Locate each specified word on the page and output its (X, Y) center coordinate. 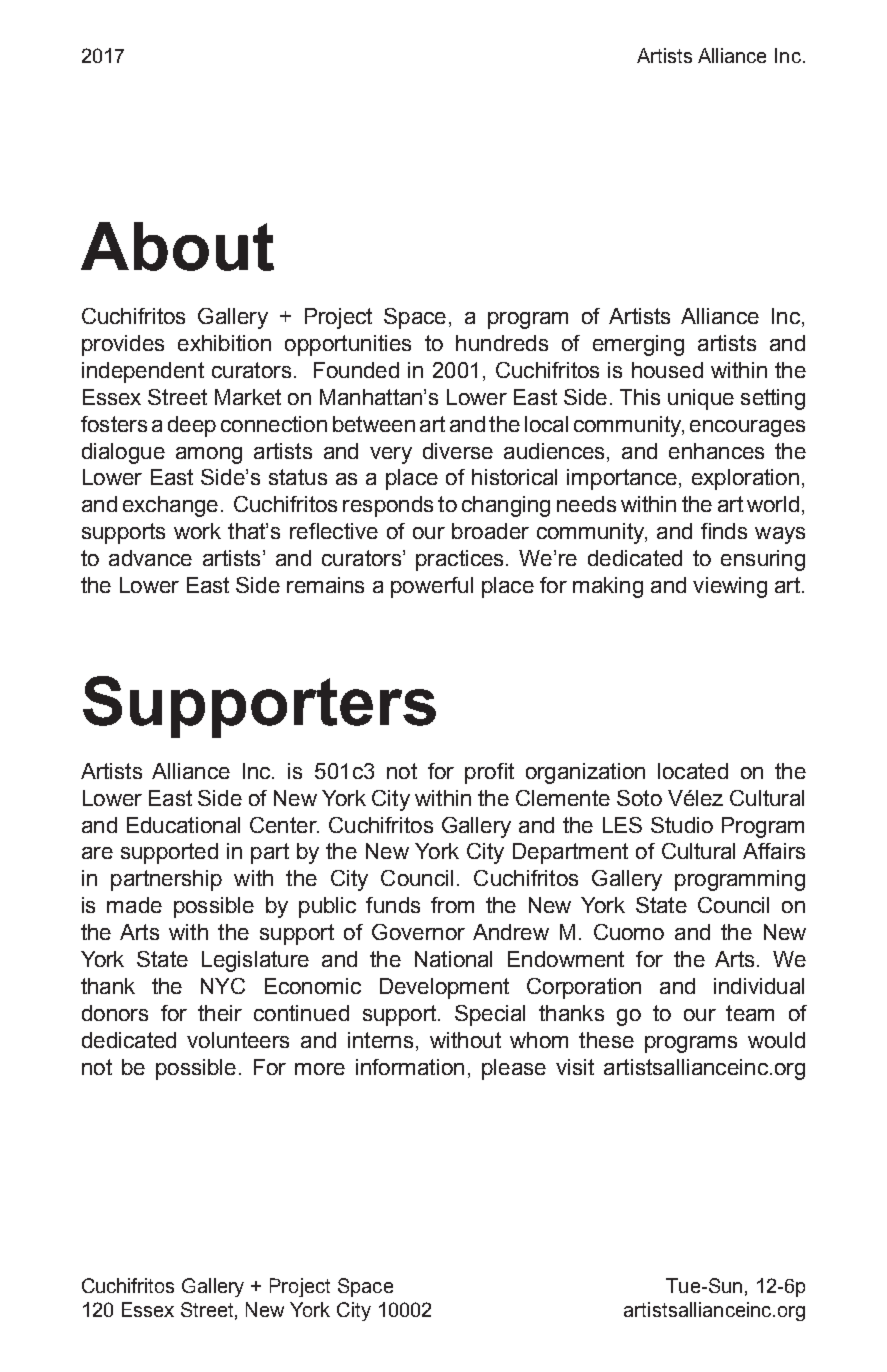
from (452, 905)
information (410, 1067)
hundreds (502, 343)
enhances (716, 451)
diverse (458, 451)
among (209, 455)
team (750, 1013)
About (177, 246)
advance (150, 558)
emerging (638, 345)
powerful (432, 587)
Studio (682, 825)
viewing (730, 587)
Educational (183, 825)
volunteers (238, 1040)
